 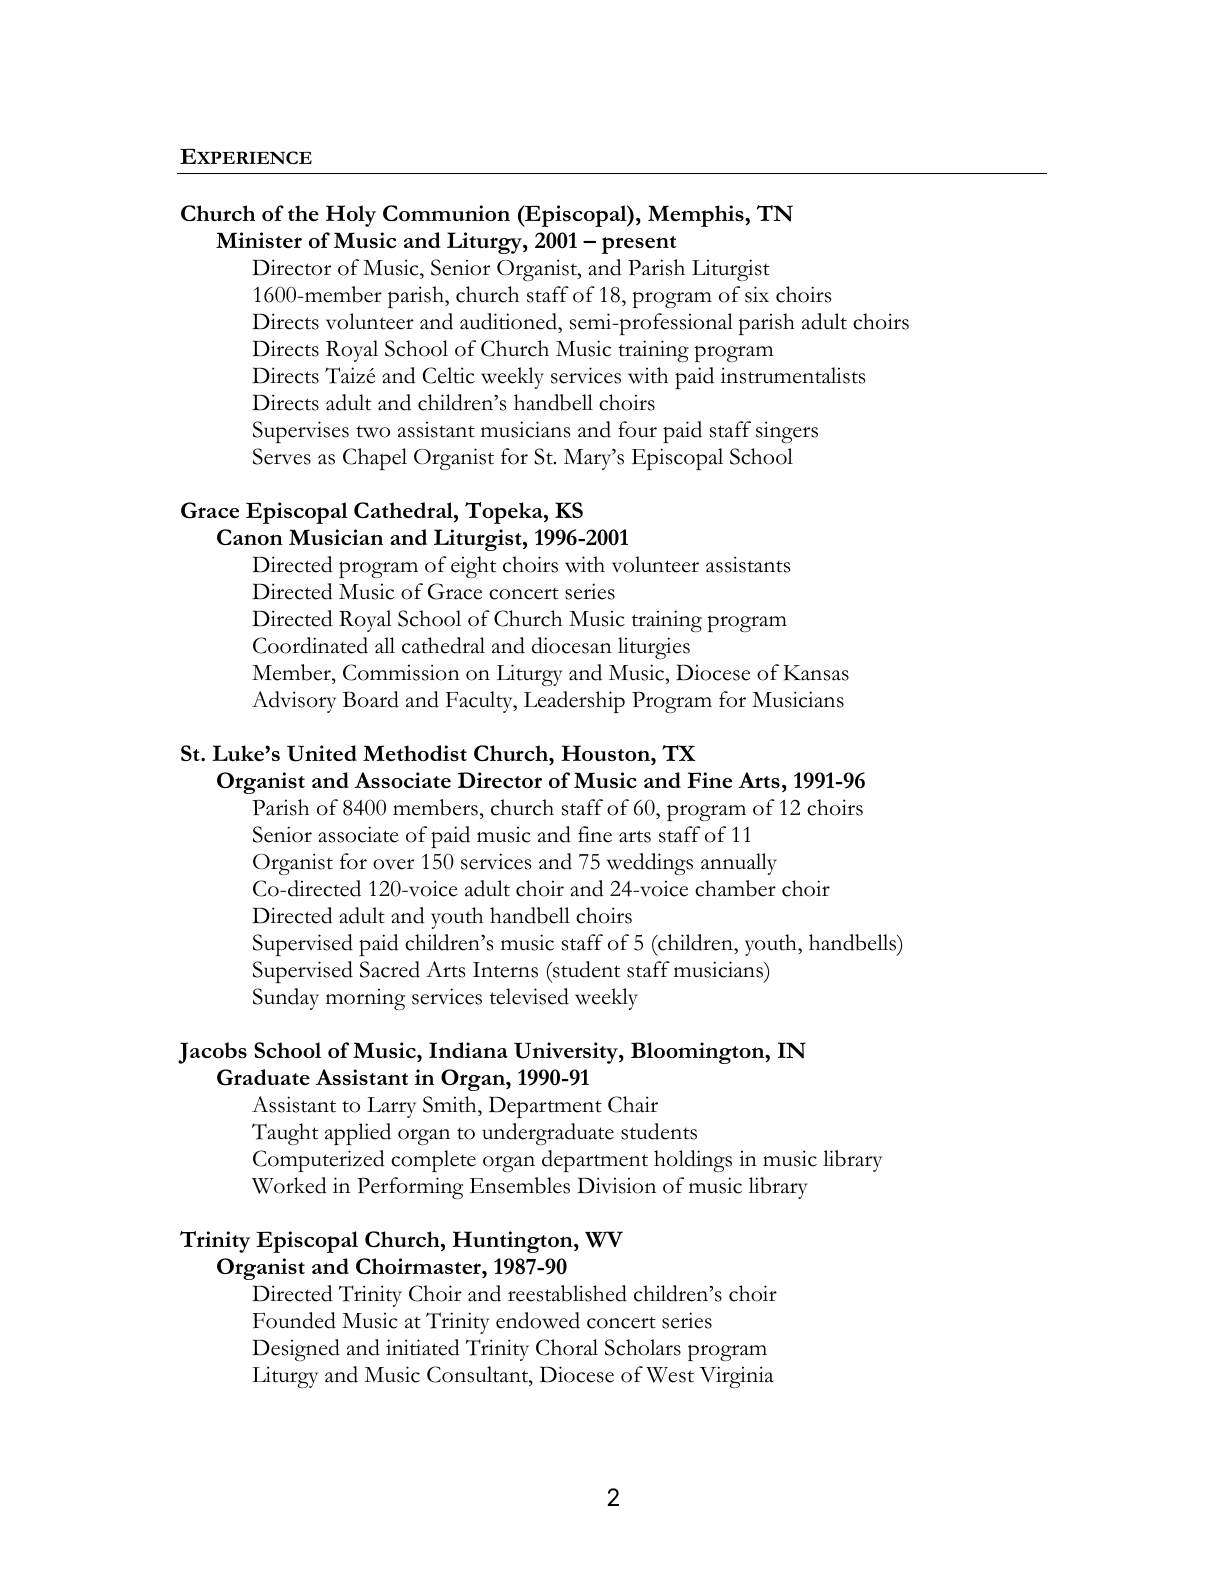 I want to click on Designed, so click(x=296, y=1350).
